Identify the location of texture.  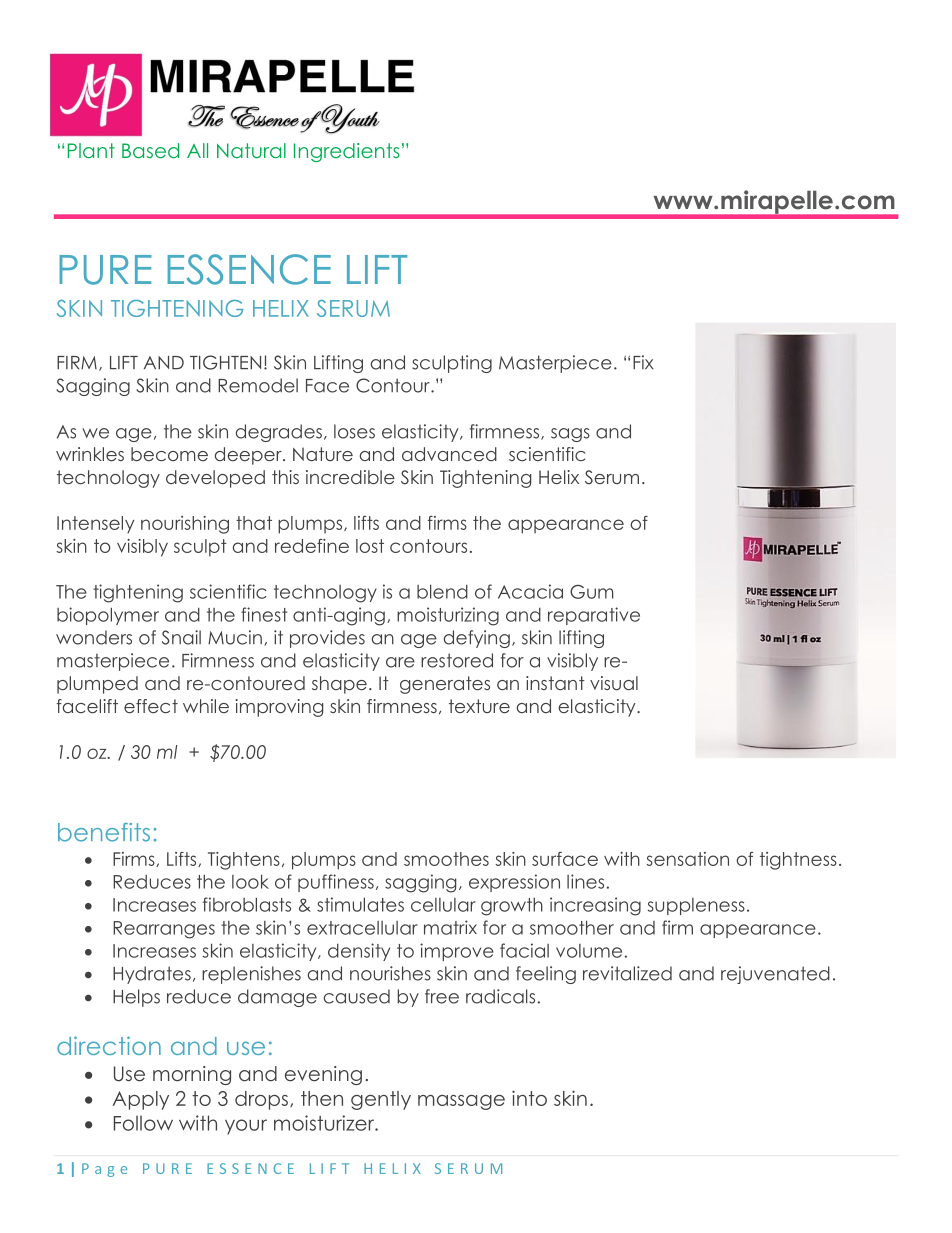
(479, 706).
